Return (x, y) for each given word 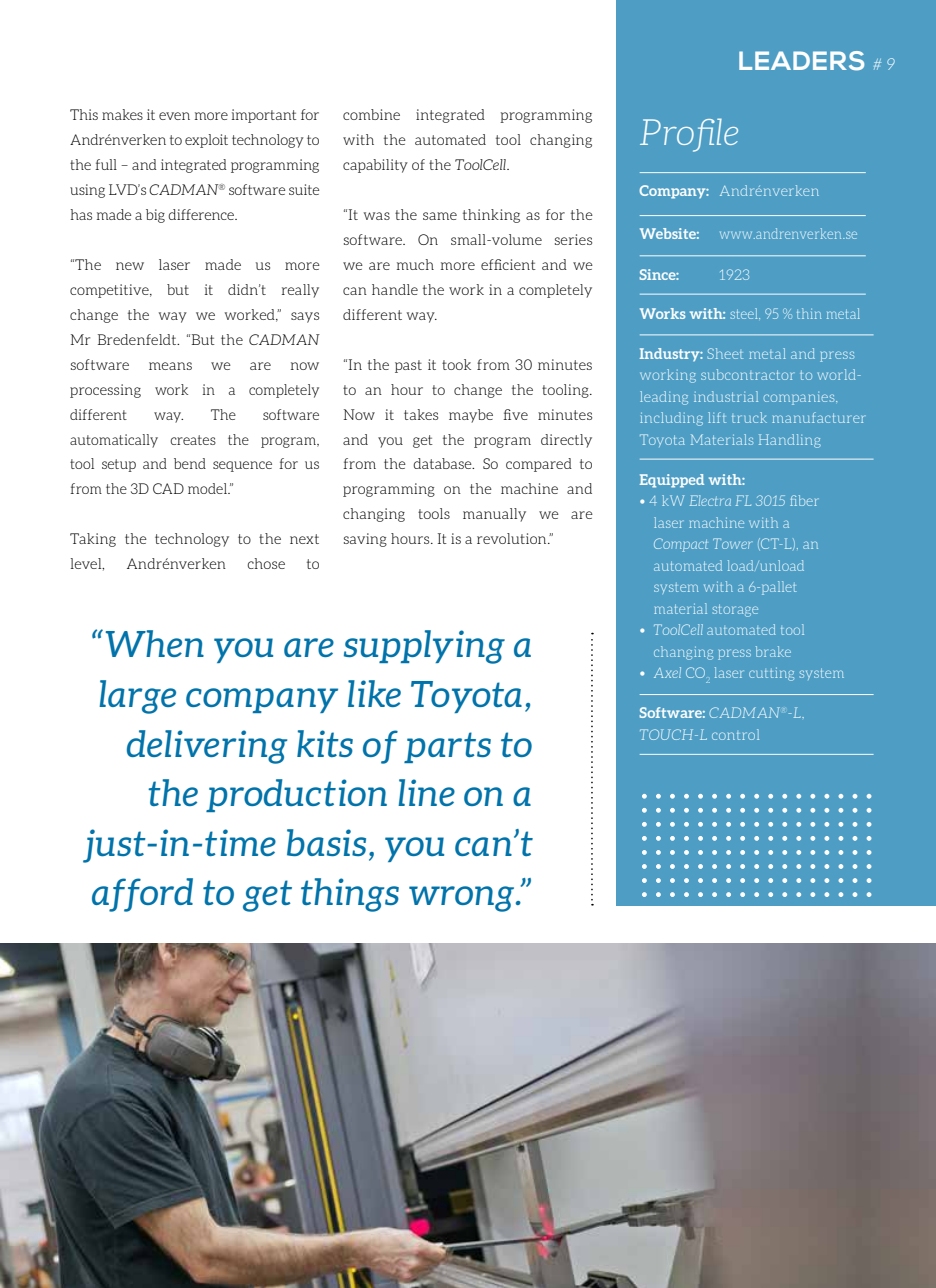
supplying (424, 647)
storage (735, 610)
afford (142, 895)
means (170, 366)
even (174, 116)
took (456, 364)
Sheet (725, 353)
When (155, 643)
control (735, 734)
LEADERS (801, 61)
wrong (463, 899)
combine (371, 114)
